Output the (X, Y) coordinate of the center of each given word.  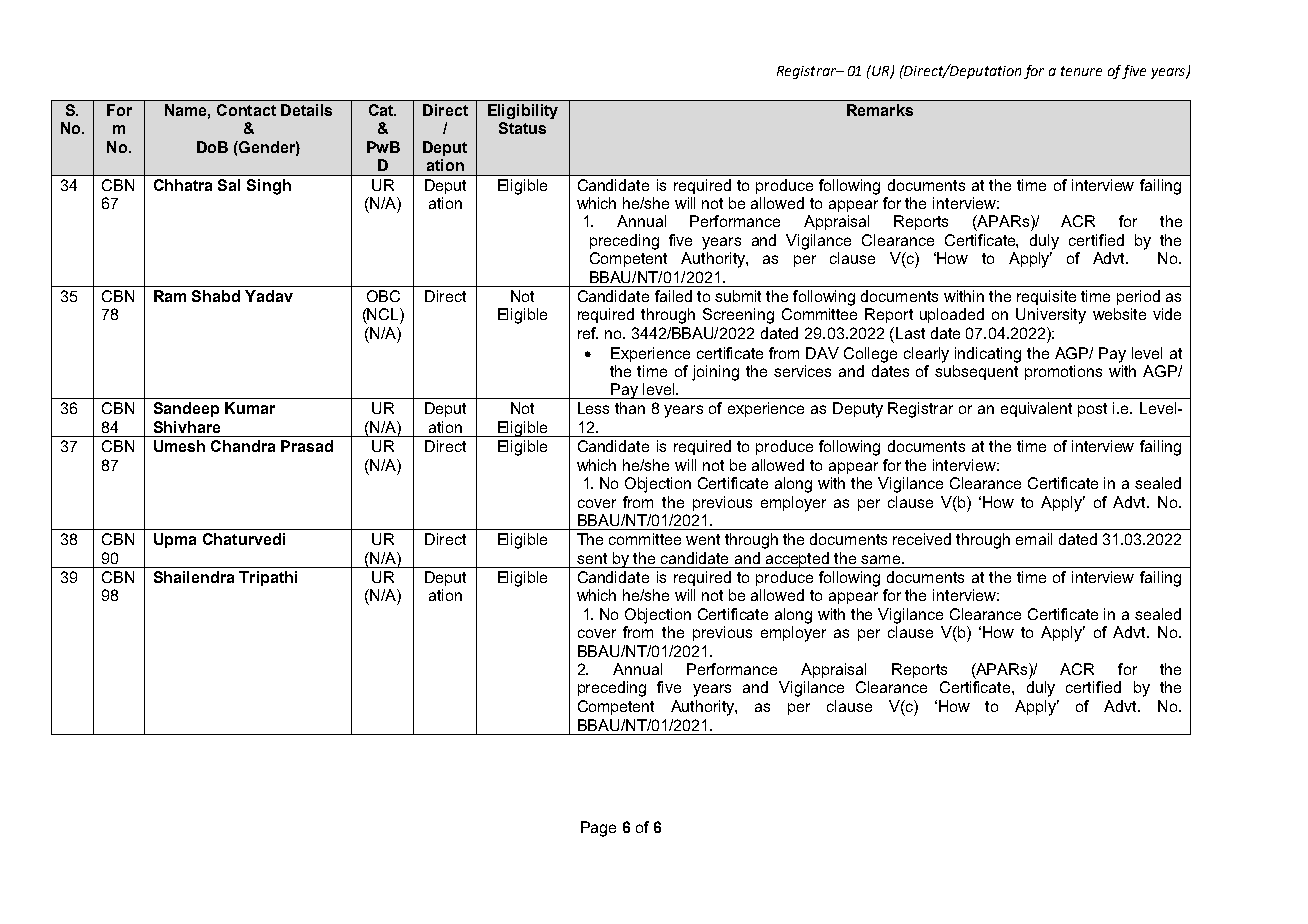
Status (522, 128)
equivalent (1036, 409)
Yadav (269, 296)
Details (306, 110)
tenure (1081, 71)
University (1051, 316)
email (1034, 539)
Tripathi (268, 578)
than (630, 408)
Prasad (307, 446)
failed (673, 296)
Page (598, 829)
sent (592, 558)
